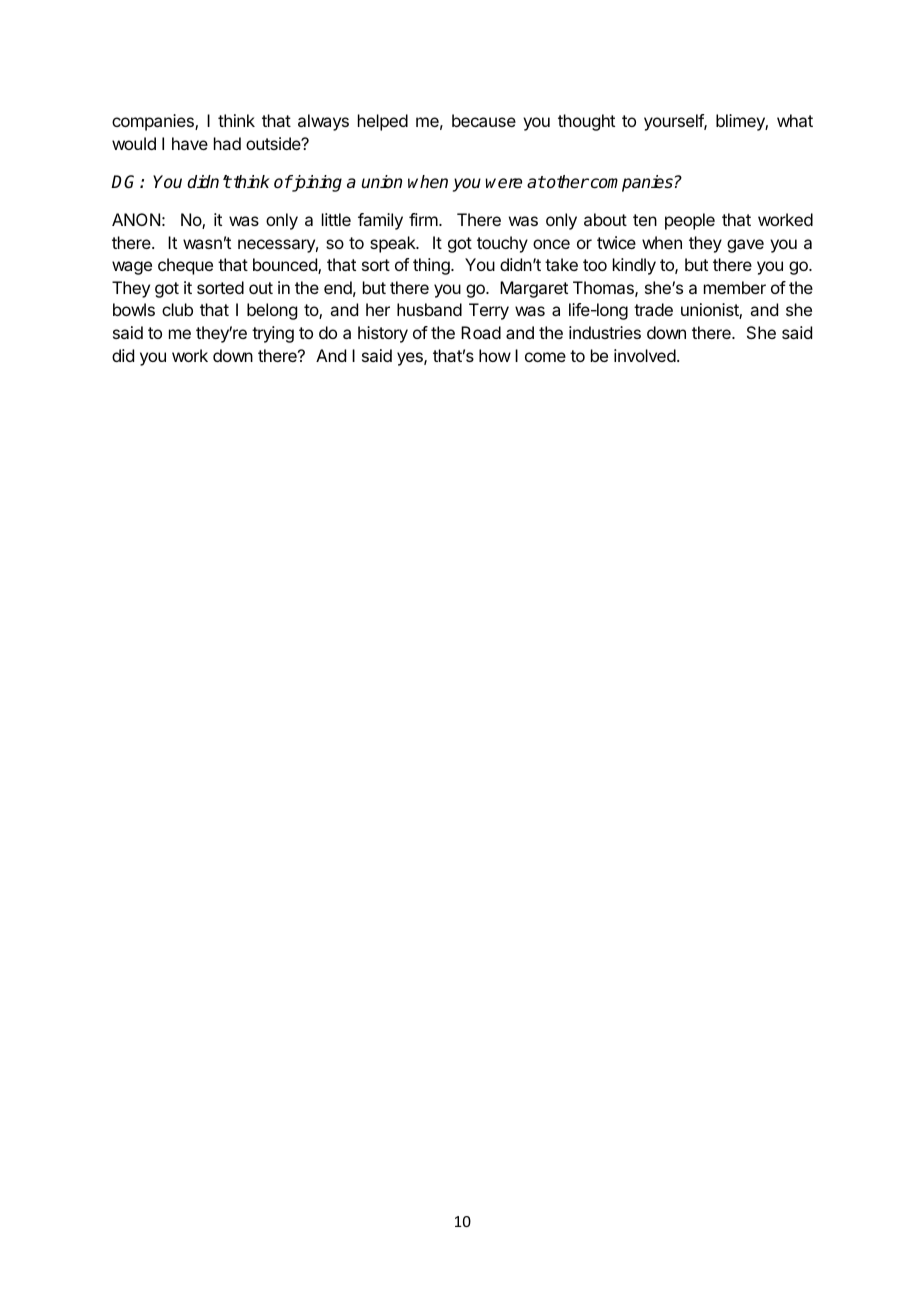 The image size is (924, 1308). Describe the element at coordinates (674, 122) in the screenshot. I see `yourself` at that location.
